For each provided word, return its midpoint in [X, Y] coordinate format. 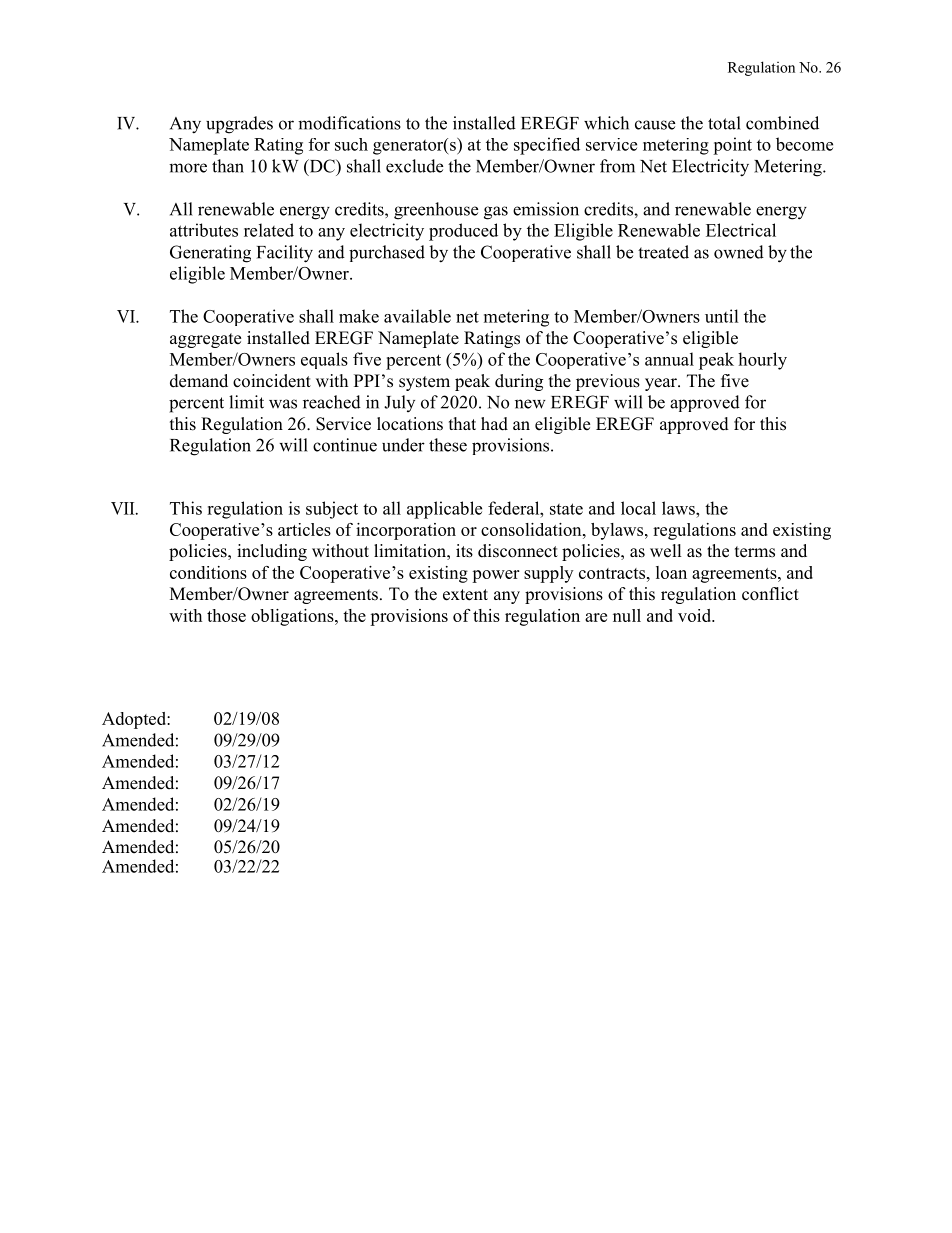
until [722, 316]
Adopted [135, 720]
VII [124, 508]
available [417, 316]
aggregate [205, 340]
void [696, 615]
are [596, 617]
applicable [444, 510]
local [638, 508]
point [732, 146]
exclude [414, 166]
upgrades [239, 125]
